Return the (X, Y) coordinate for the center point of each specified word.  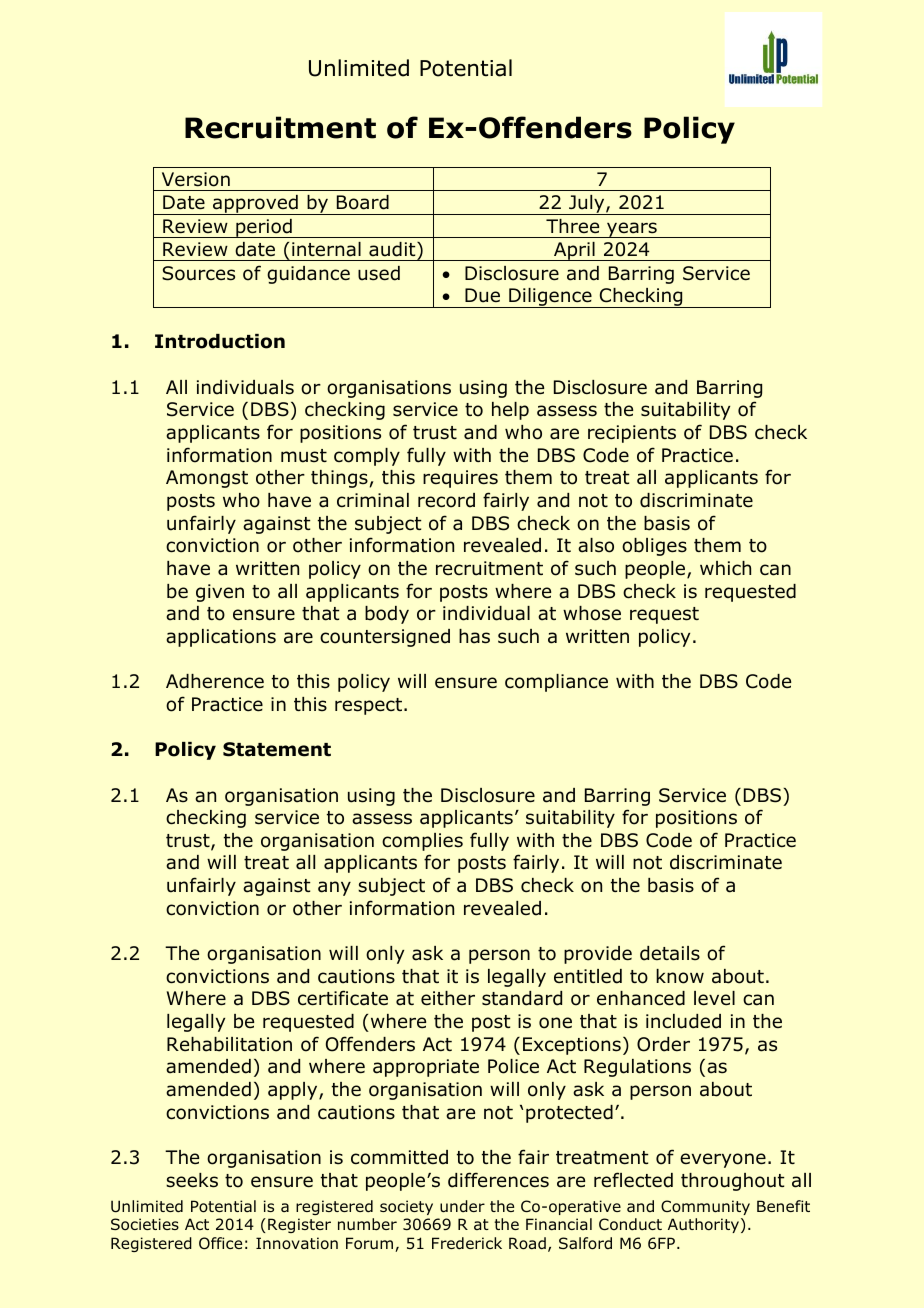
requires (460, 479)
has (474, 636)
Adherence (215, 681)
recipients (632, 434)
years (632, 230)
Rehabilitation (229, 1044)
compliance (556, 683)
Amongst (207, 479)
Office (220, 1243)
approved (255, 205)
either (448, 998)
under (462, 1206)
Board (363, 202)
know (680, 976)
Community (705, 1207)
